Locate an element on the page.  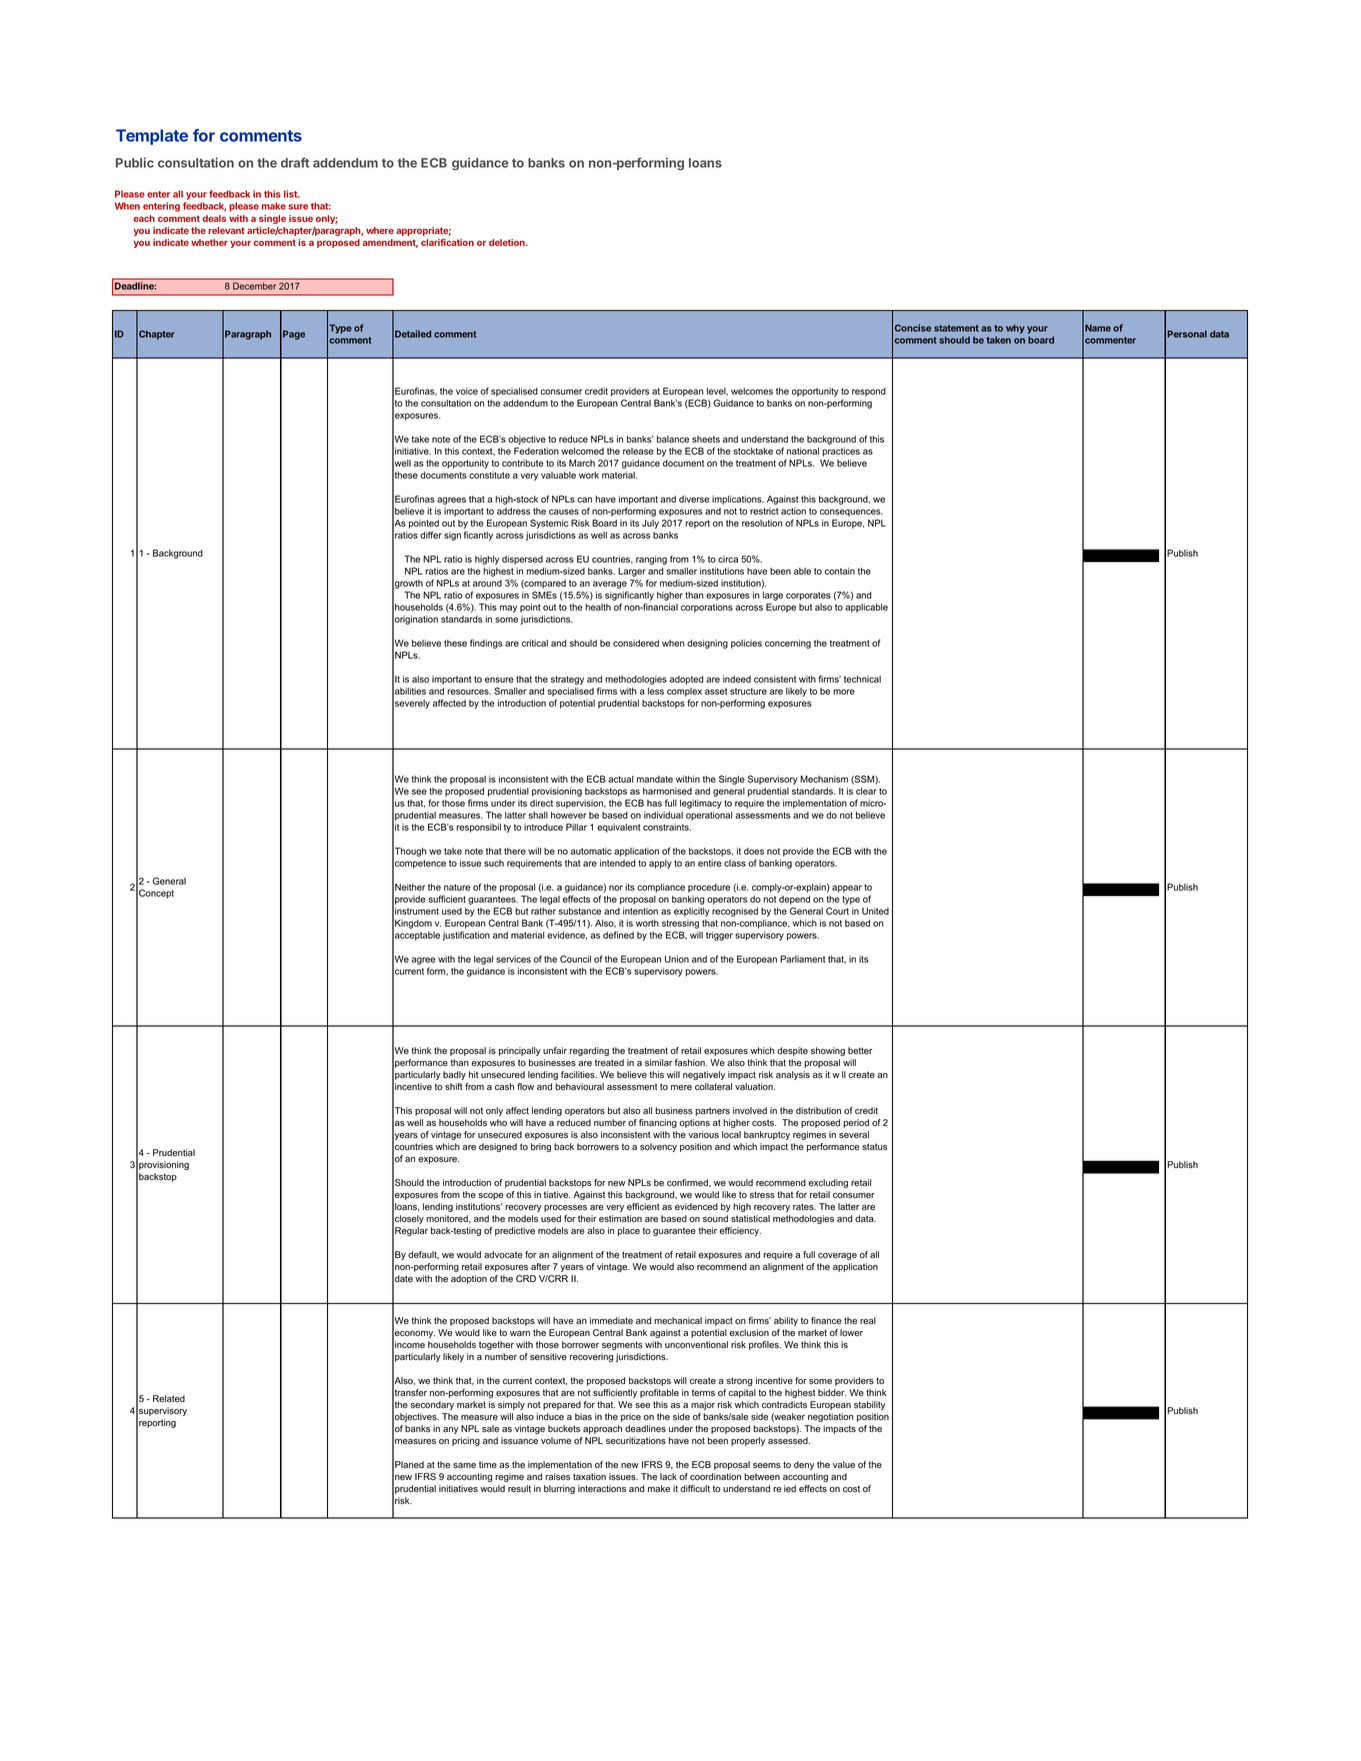
volume is located at coordinates (556, 1440).
